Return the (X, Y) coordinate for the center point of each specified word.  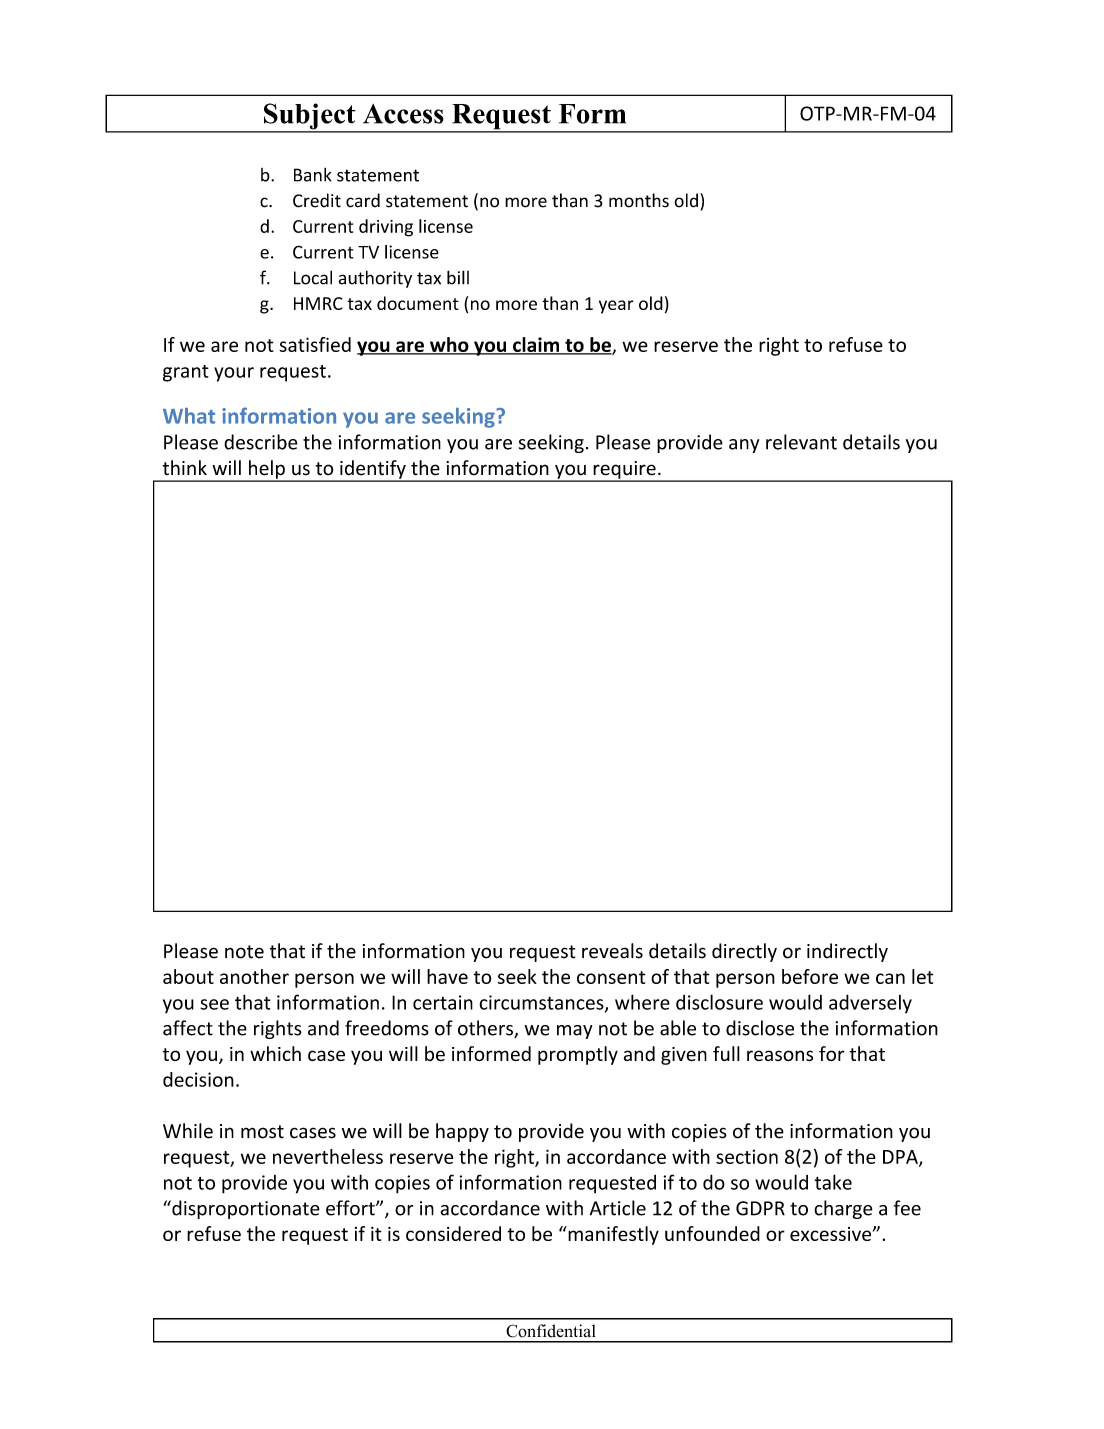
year (616, 307)
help (266, 470)
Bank (313, 175)
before (810, 976)
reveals (612, 951)
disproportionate (245, 1209)
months (639, 200)
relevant (801, 442)
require (624, 471)
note (244, 952)
